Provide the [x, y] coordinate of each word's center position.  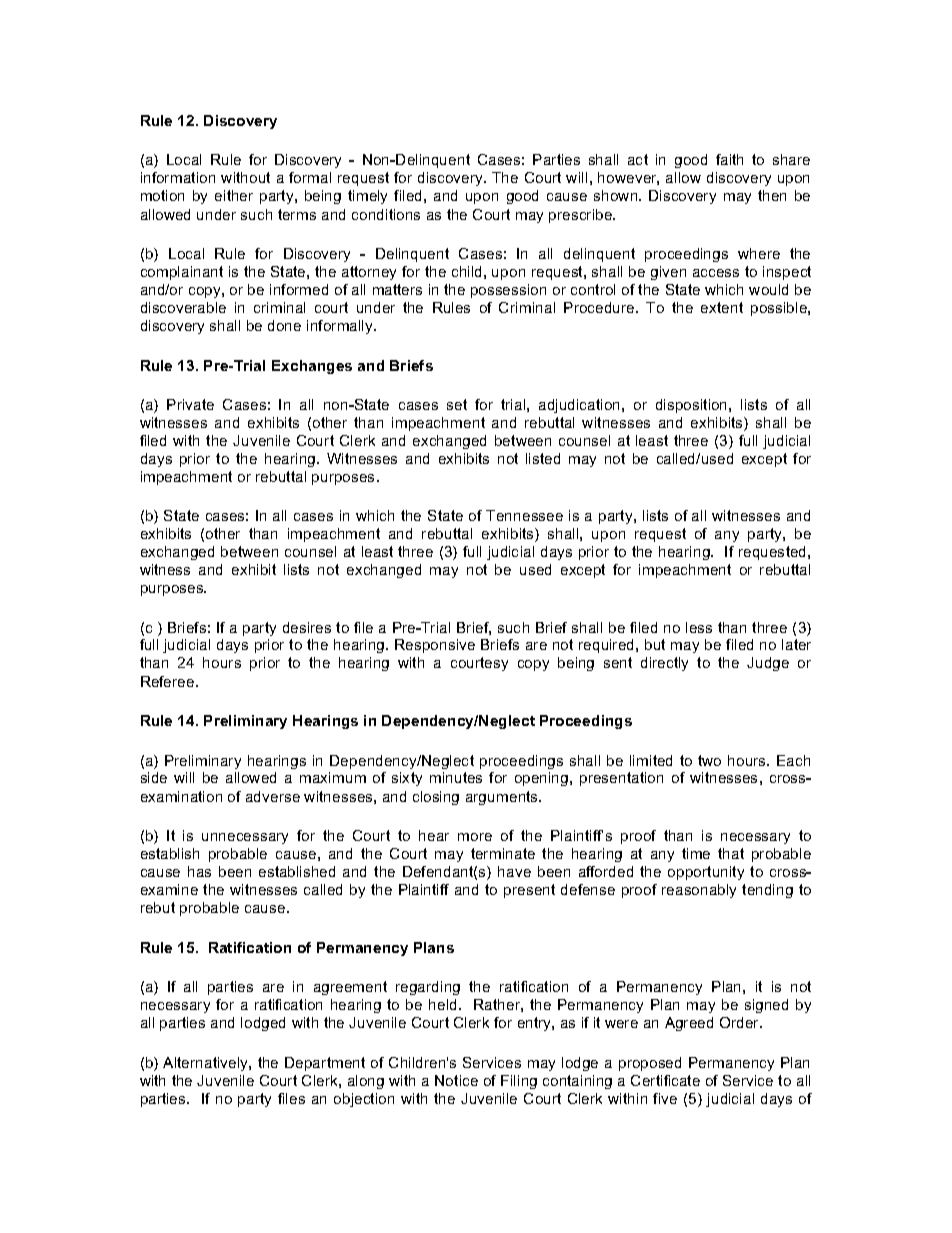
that [731, 853]
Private [190, 404]
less [699, 627]
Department [325, 1064]
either [234, 195]
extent [722, 307]
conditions [386, 214]
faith [729, 159]
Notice [456, 1080]
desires [307, 627]
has [199, 871]
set [457, 404]
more [475, 837]
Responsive [435, 646]
